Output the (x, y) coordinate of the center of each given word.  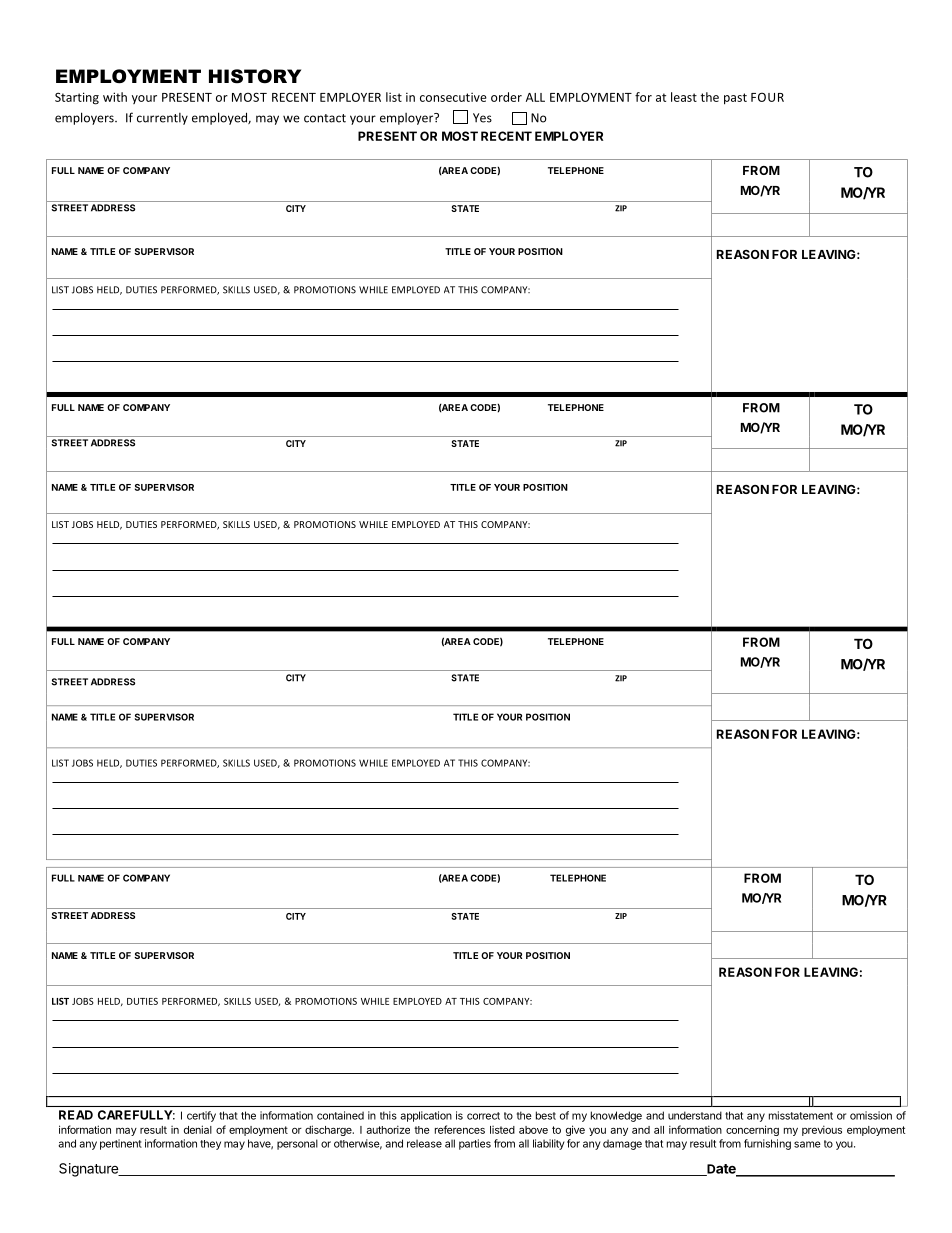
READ (76, 1115)
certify (201, 1116)
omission (871, 1115)
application (426, 1116)
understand (695, 1115)
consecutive (453, 97)
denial (198, 1129)
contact (325, 118)
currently (162, 119)
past (735, 99)
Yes (482, 118)
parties (475, 1144)
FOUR (767, 97)
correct (483, 1116)
